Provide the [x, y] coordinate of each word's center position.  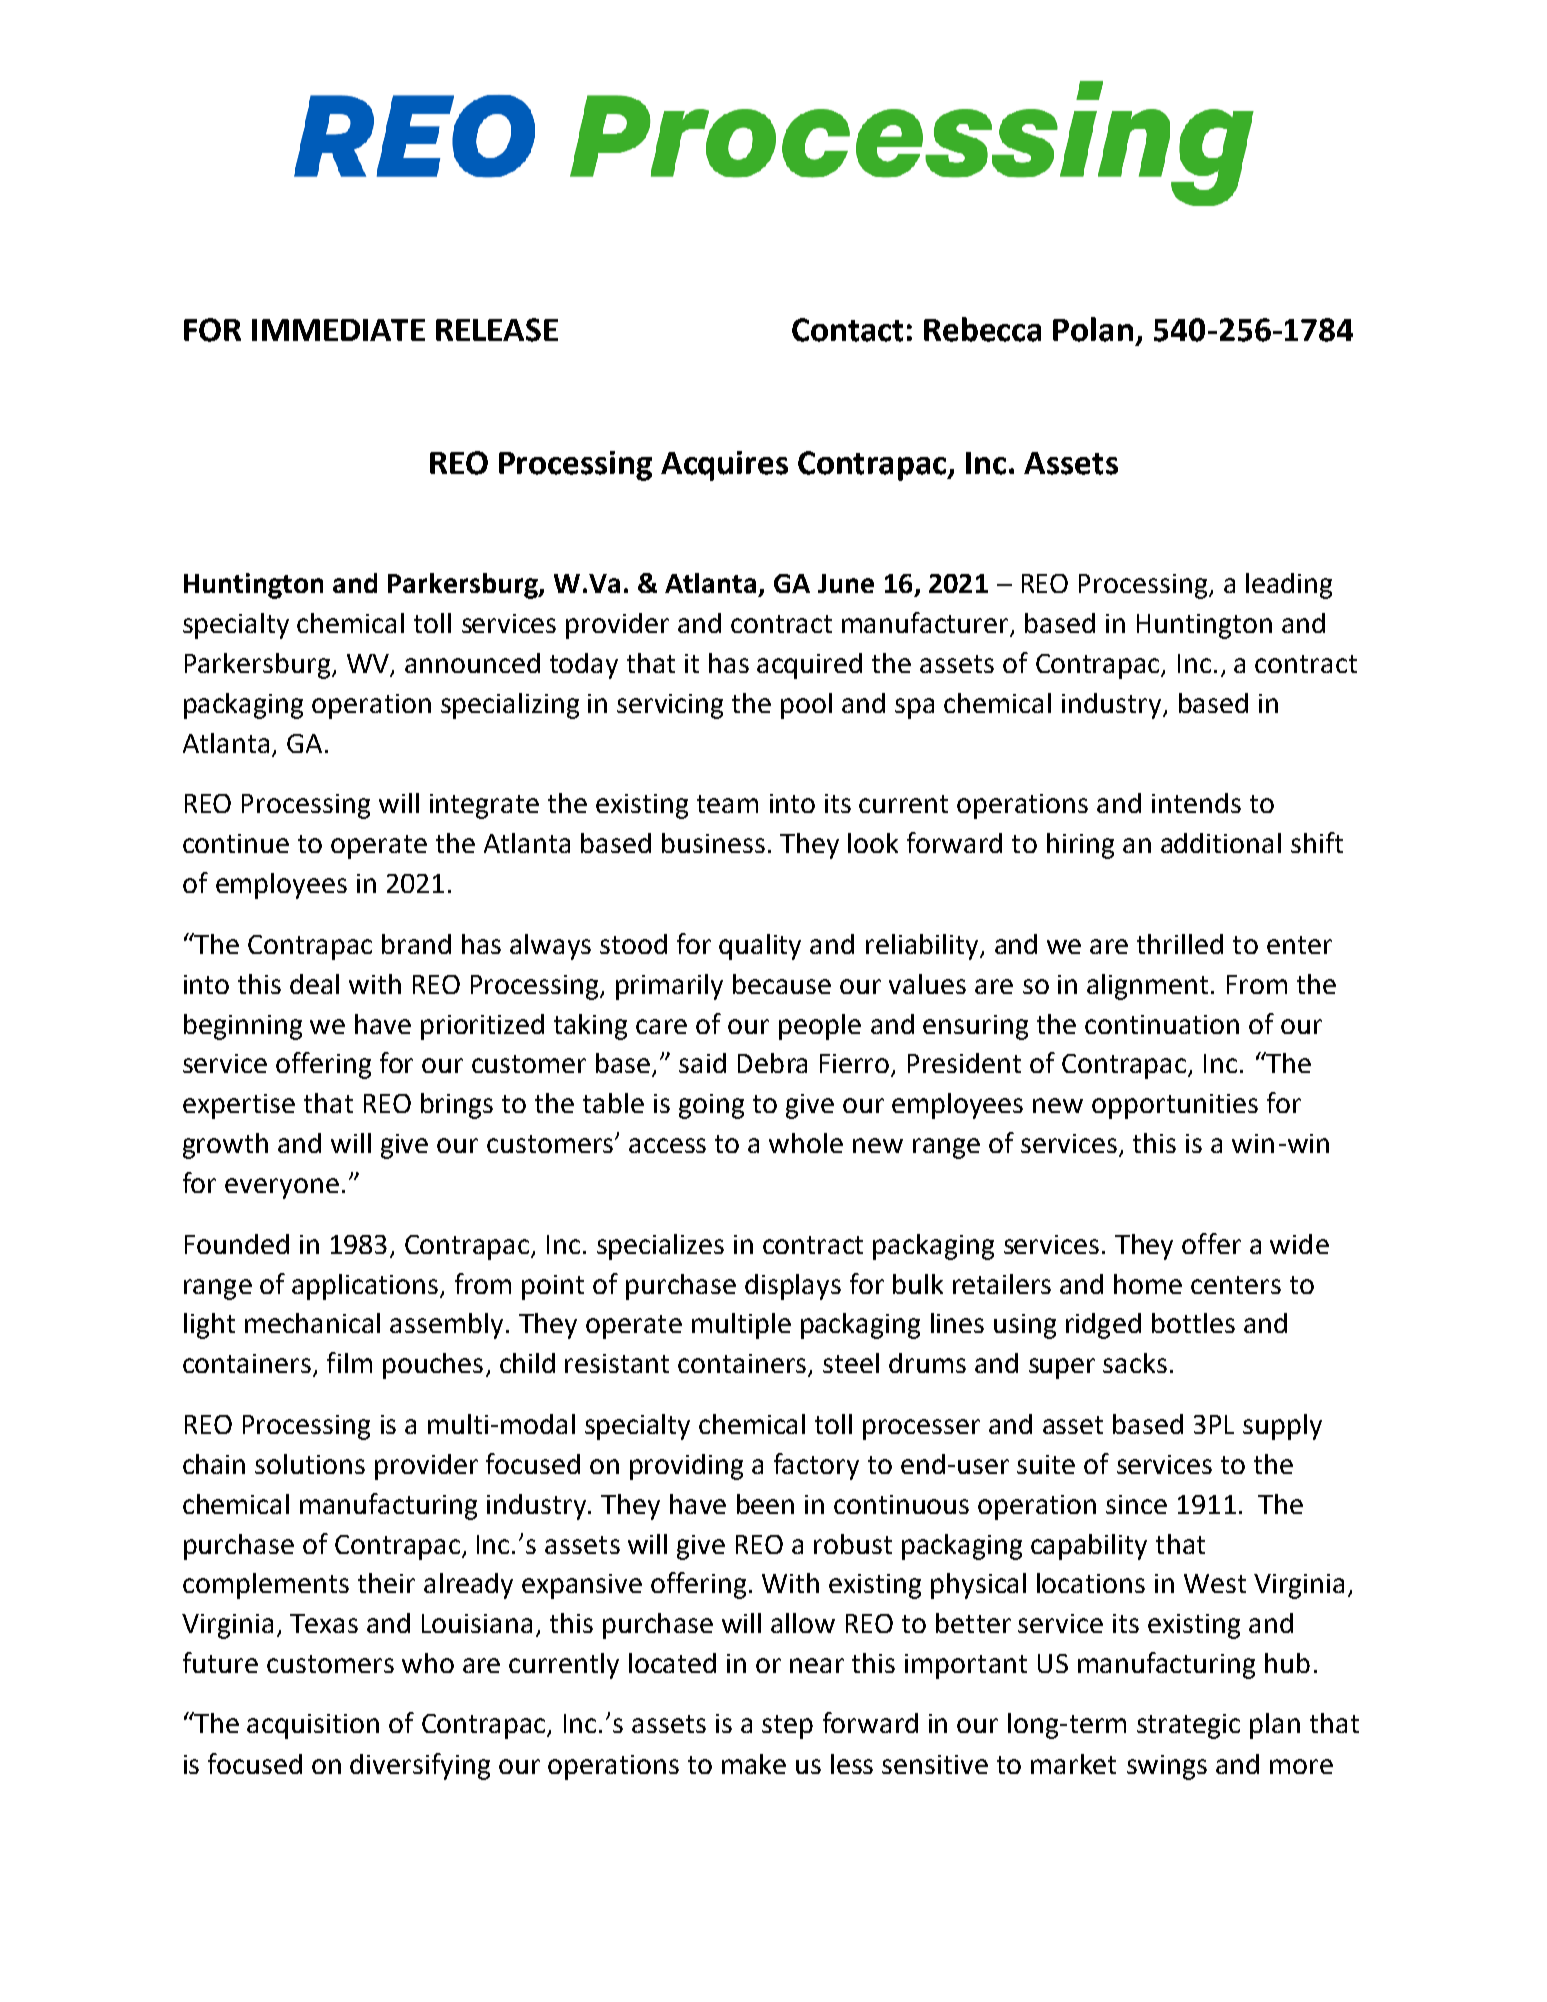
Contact [847, 330]
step [787, 1727]
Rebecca [982, 329]
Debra [772, 1063]
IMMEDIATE [338, 330]
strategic [1188, 1726]
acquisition [313, 1726]
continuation [1162, 1024]
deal [314, 984]
